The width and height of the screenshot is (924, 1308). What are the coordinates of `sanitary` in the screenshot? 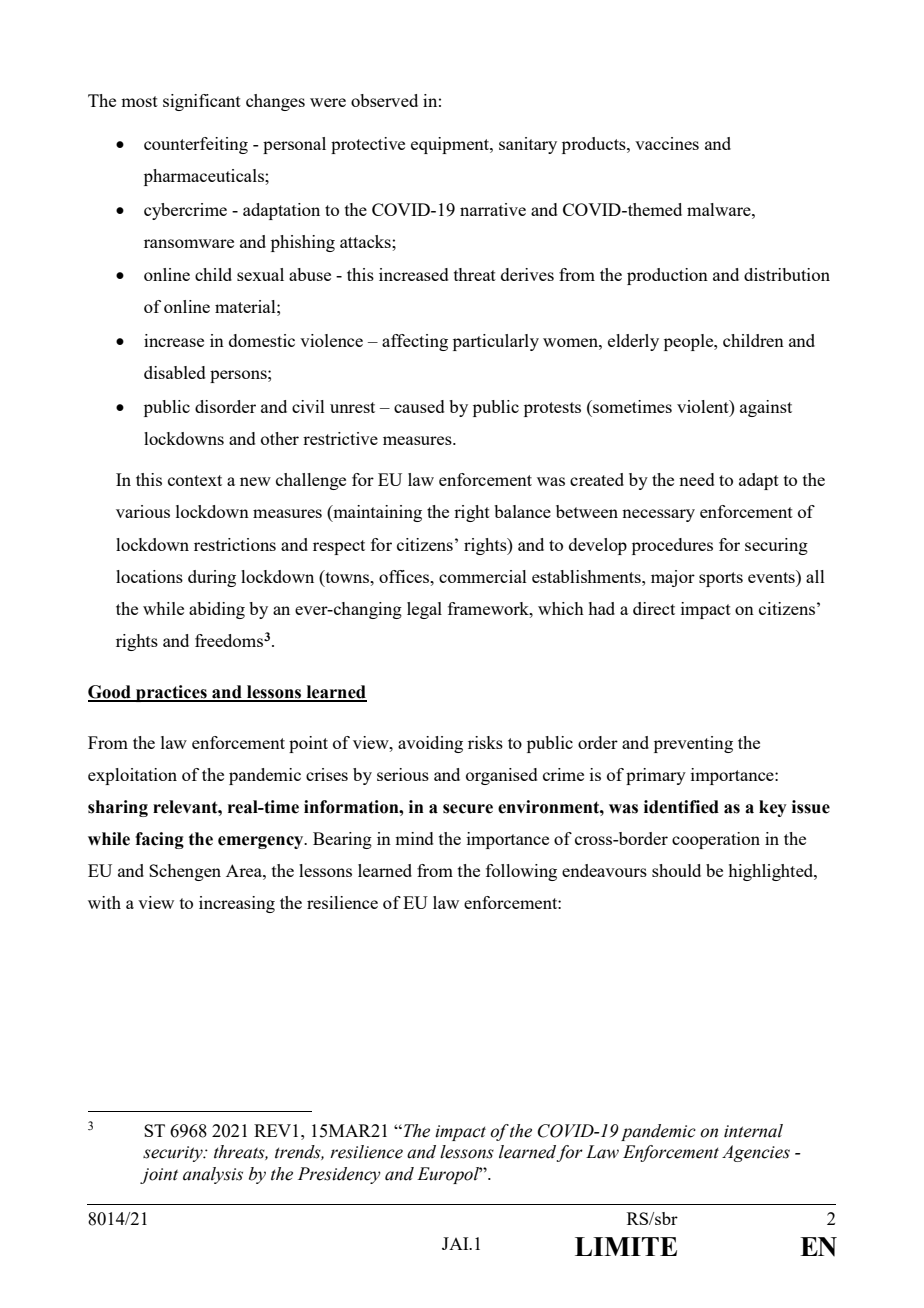 It's located at (528, 145).
